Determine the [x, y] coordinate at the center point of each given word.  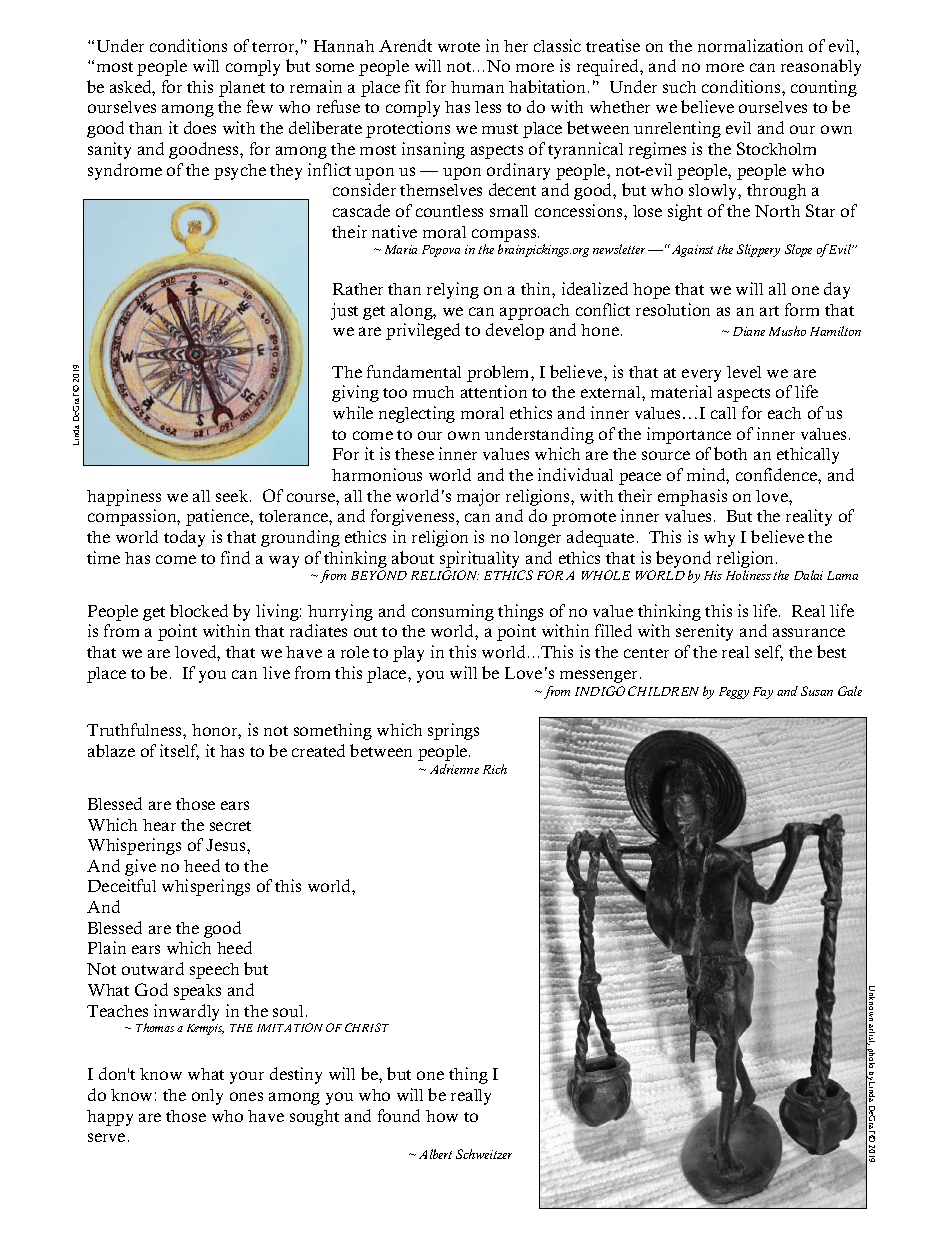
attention [494, 391]
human [477, 87]
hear [159, 825]
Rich [495, 769]
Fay [763, 693]
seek [233, 496]
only [207, 1097]
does [200, 127]
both [730, 453]
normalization [750, 45]
